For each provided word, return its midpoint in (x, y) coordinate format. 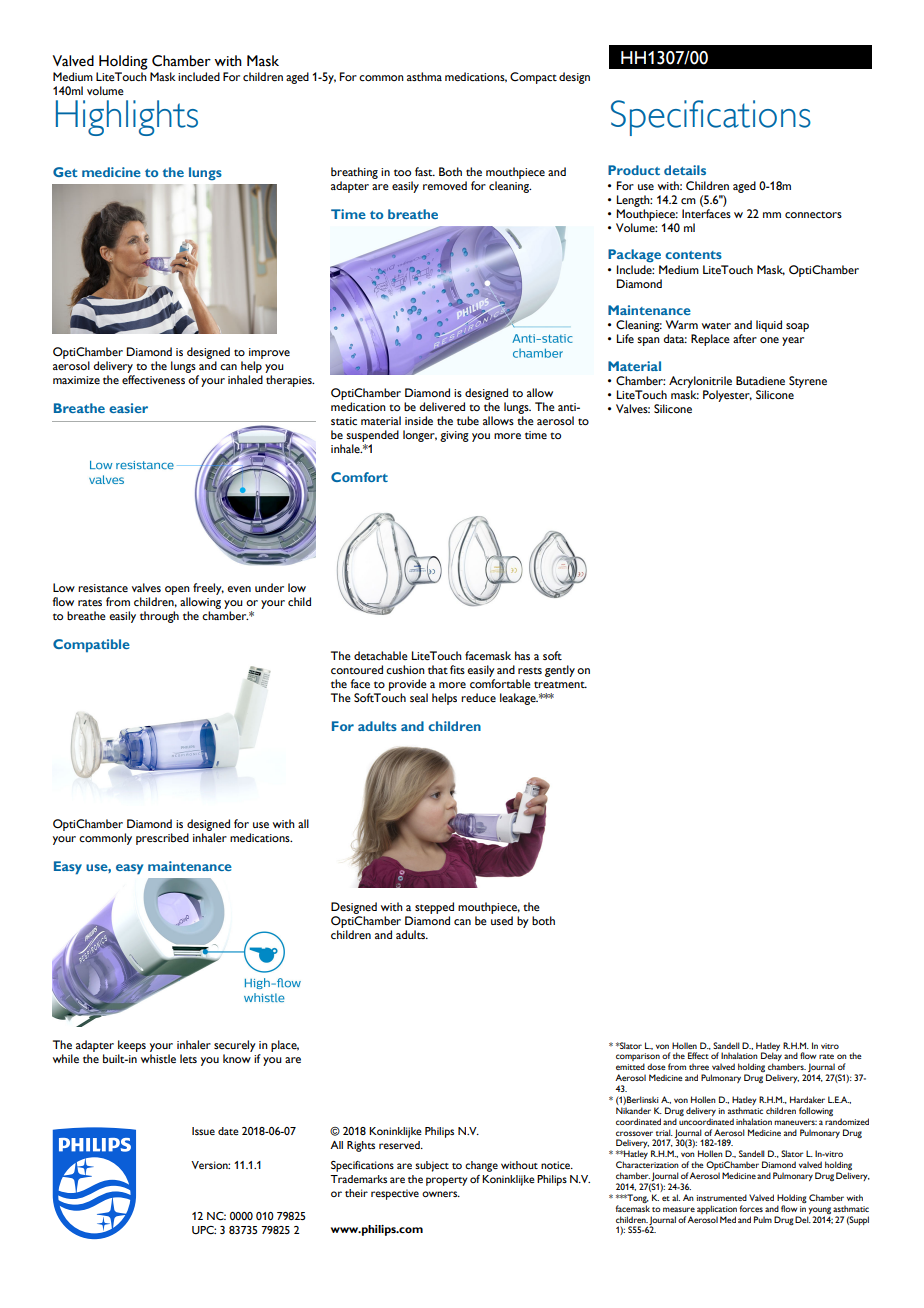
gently (560, 671)
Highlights (127, 118)
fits (457, 669)
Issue (203, 1131)
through (159, 617)
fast (425, 171)
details (685, 170)
